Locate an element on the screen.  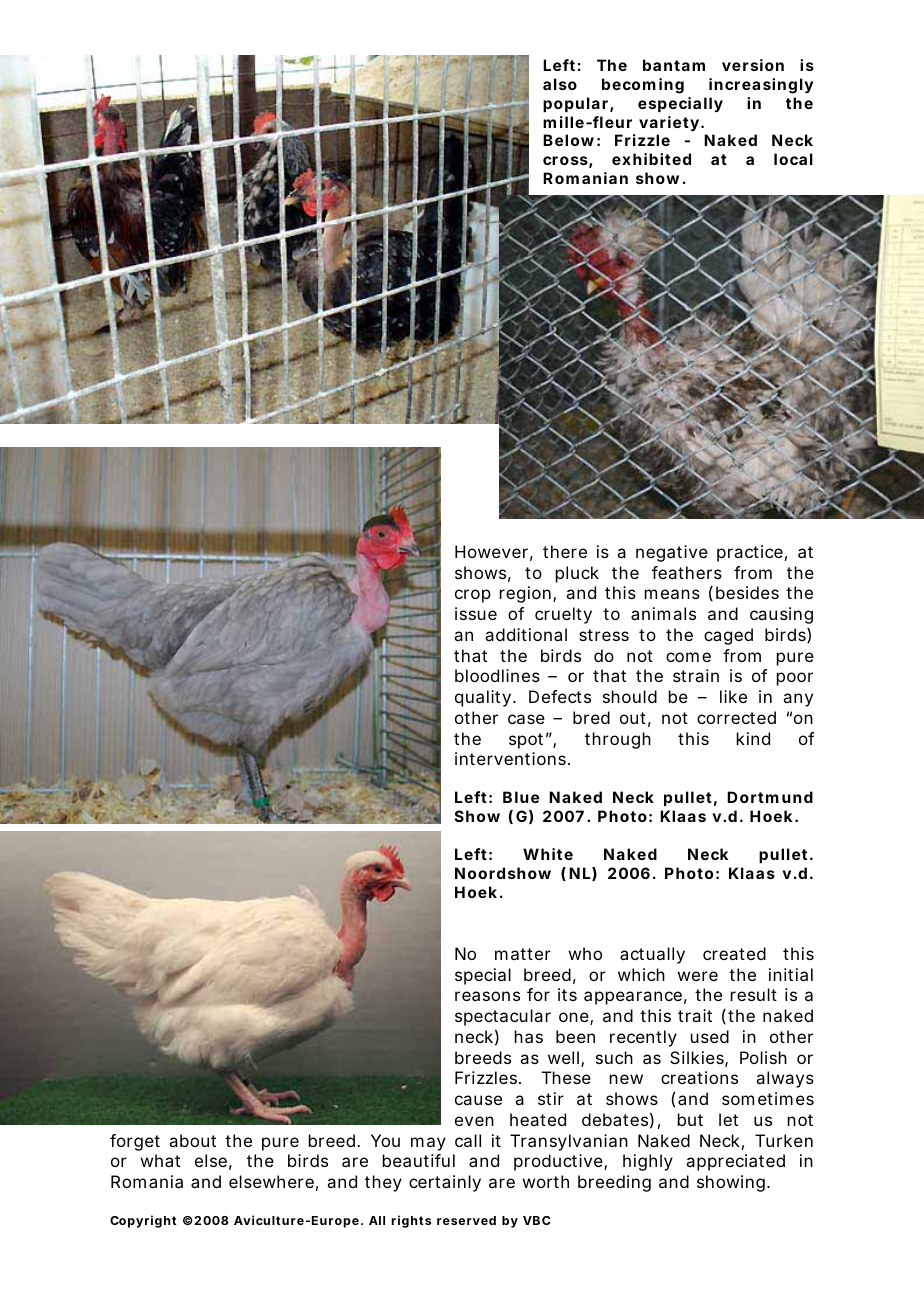
appreciated is located at coordinates (735, 1162).
